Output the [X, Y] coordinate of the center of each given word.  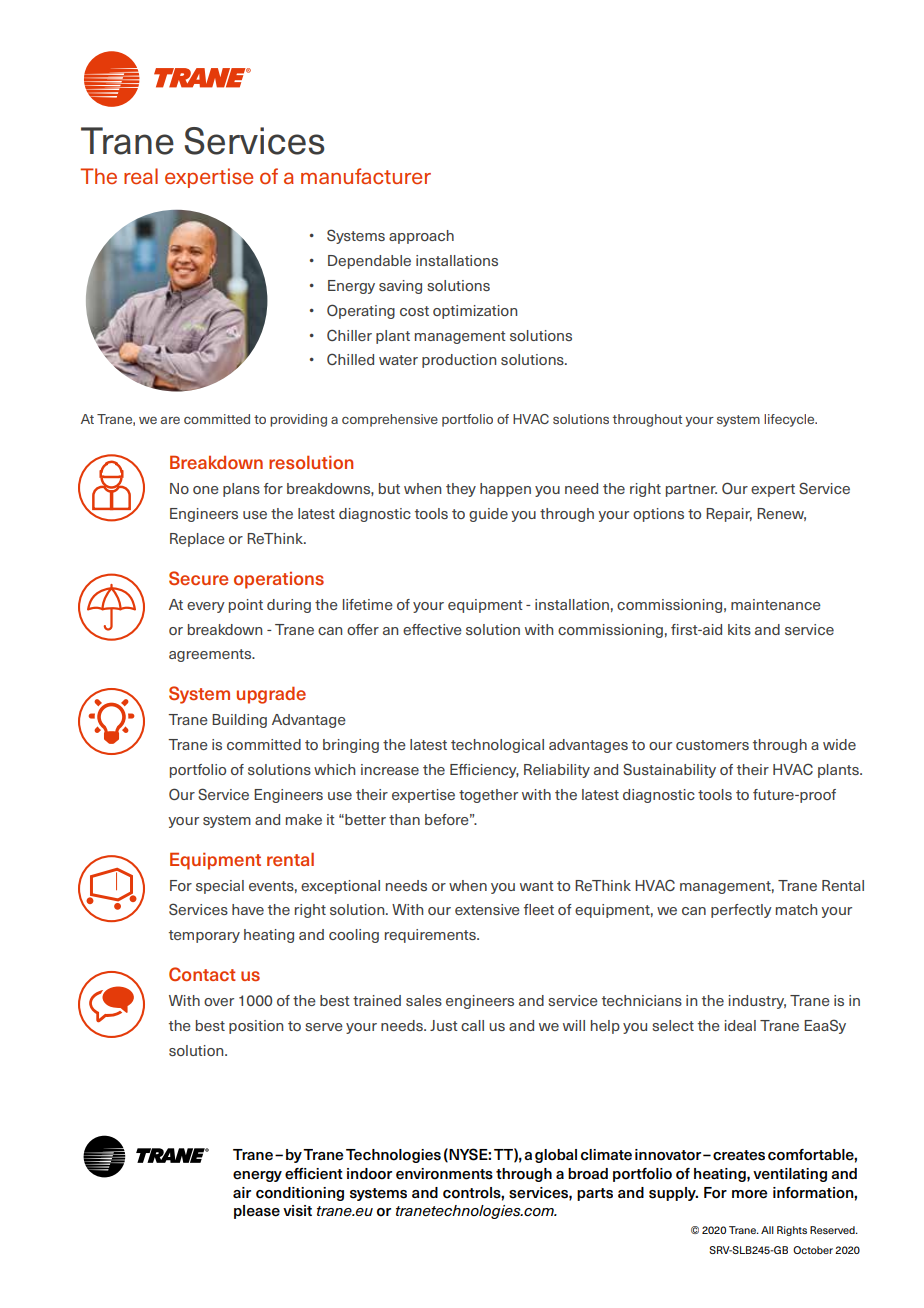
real [141, 176]
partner [691, 490]
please [257, 1212]
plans [241, 490]
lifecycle [790, 420]
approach [421, 237]
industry [757, 1002]
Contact [202, 974]
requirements [431, 936]
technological [497, 746]
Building [239, 721]
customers [712, 745]
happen [505, 490]
